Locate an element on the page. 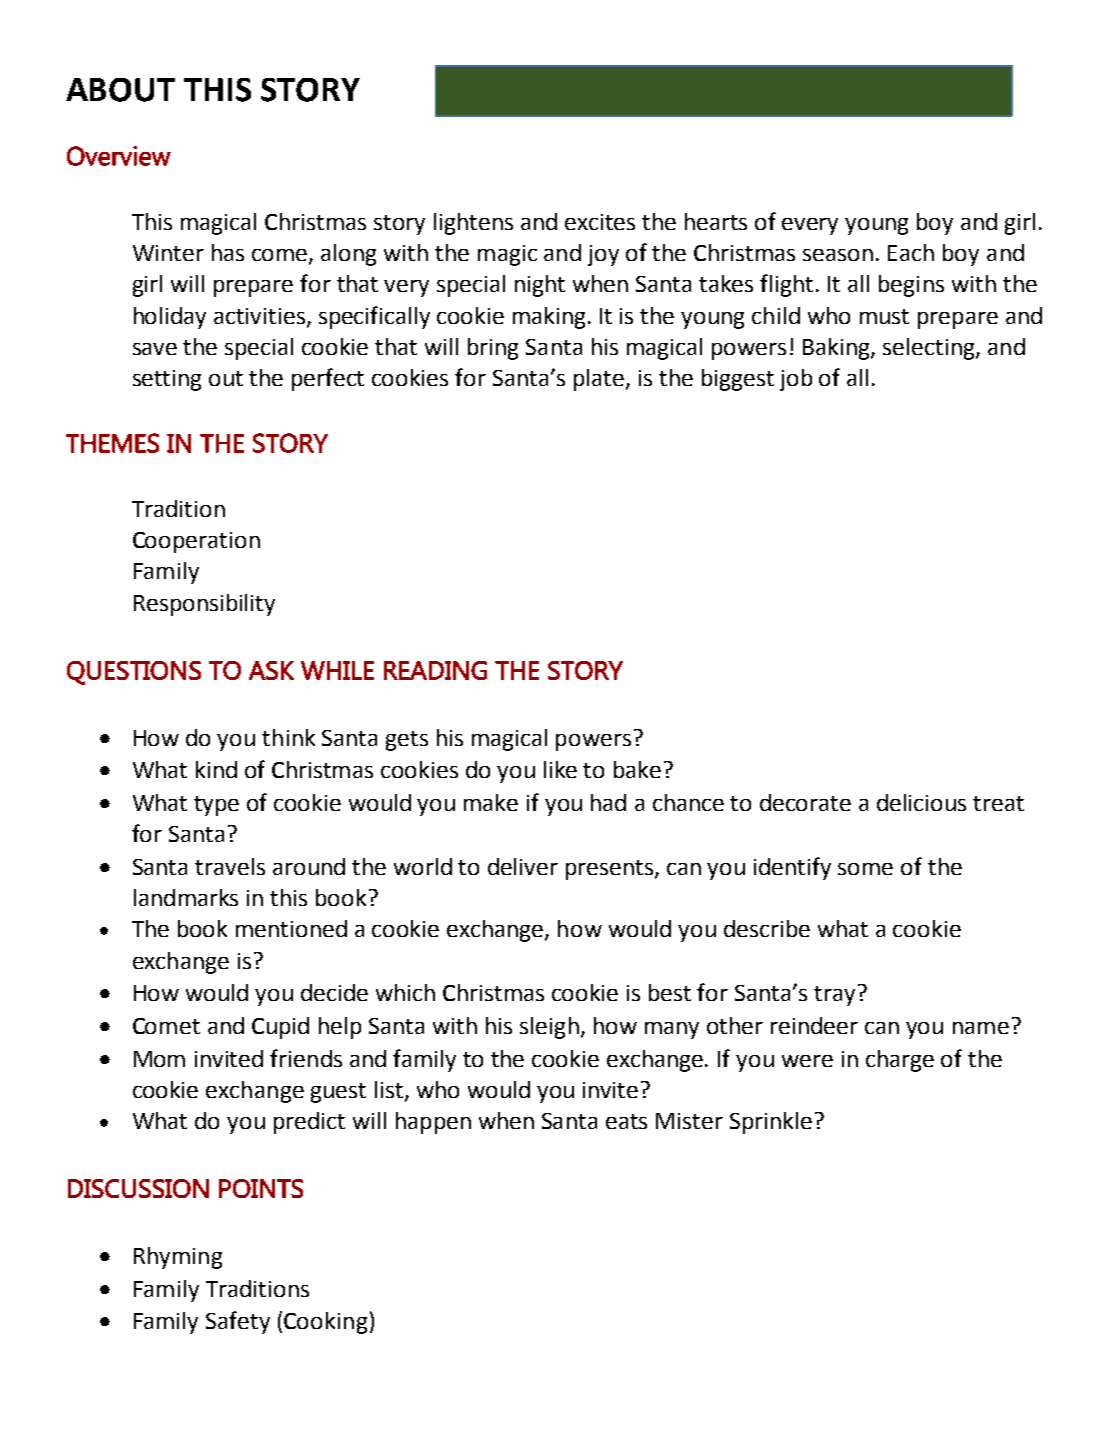 The image size is (1120, 1449). some is located at coordinates (865, 869).
